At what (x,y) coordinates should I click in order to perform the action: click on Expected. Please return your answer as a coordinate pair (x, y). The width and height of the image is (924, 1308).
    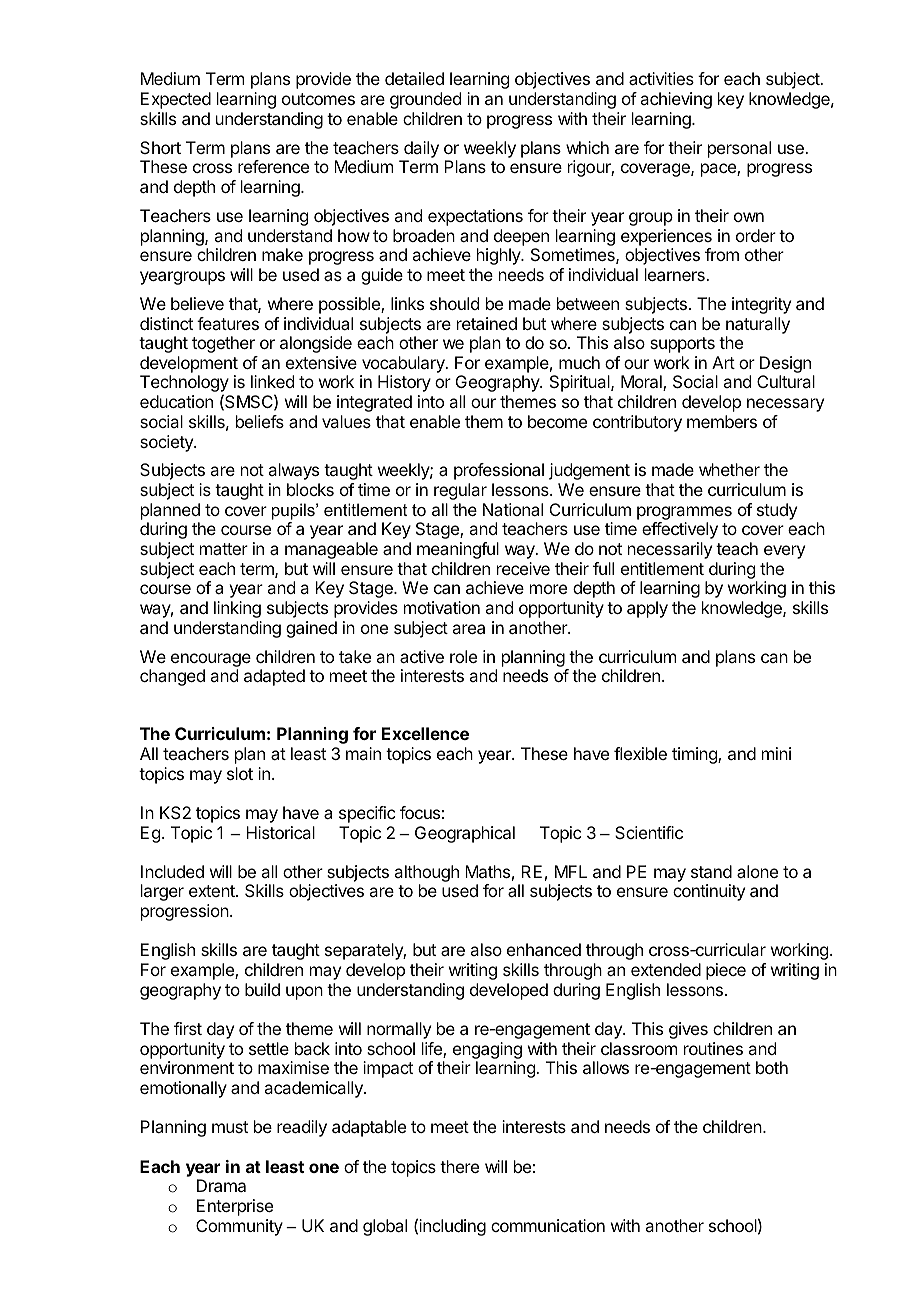
    Looking at the image, I should click on (176, 100).
